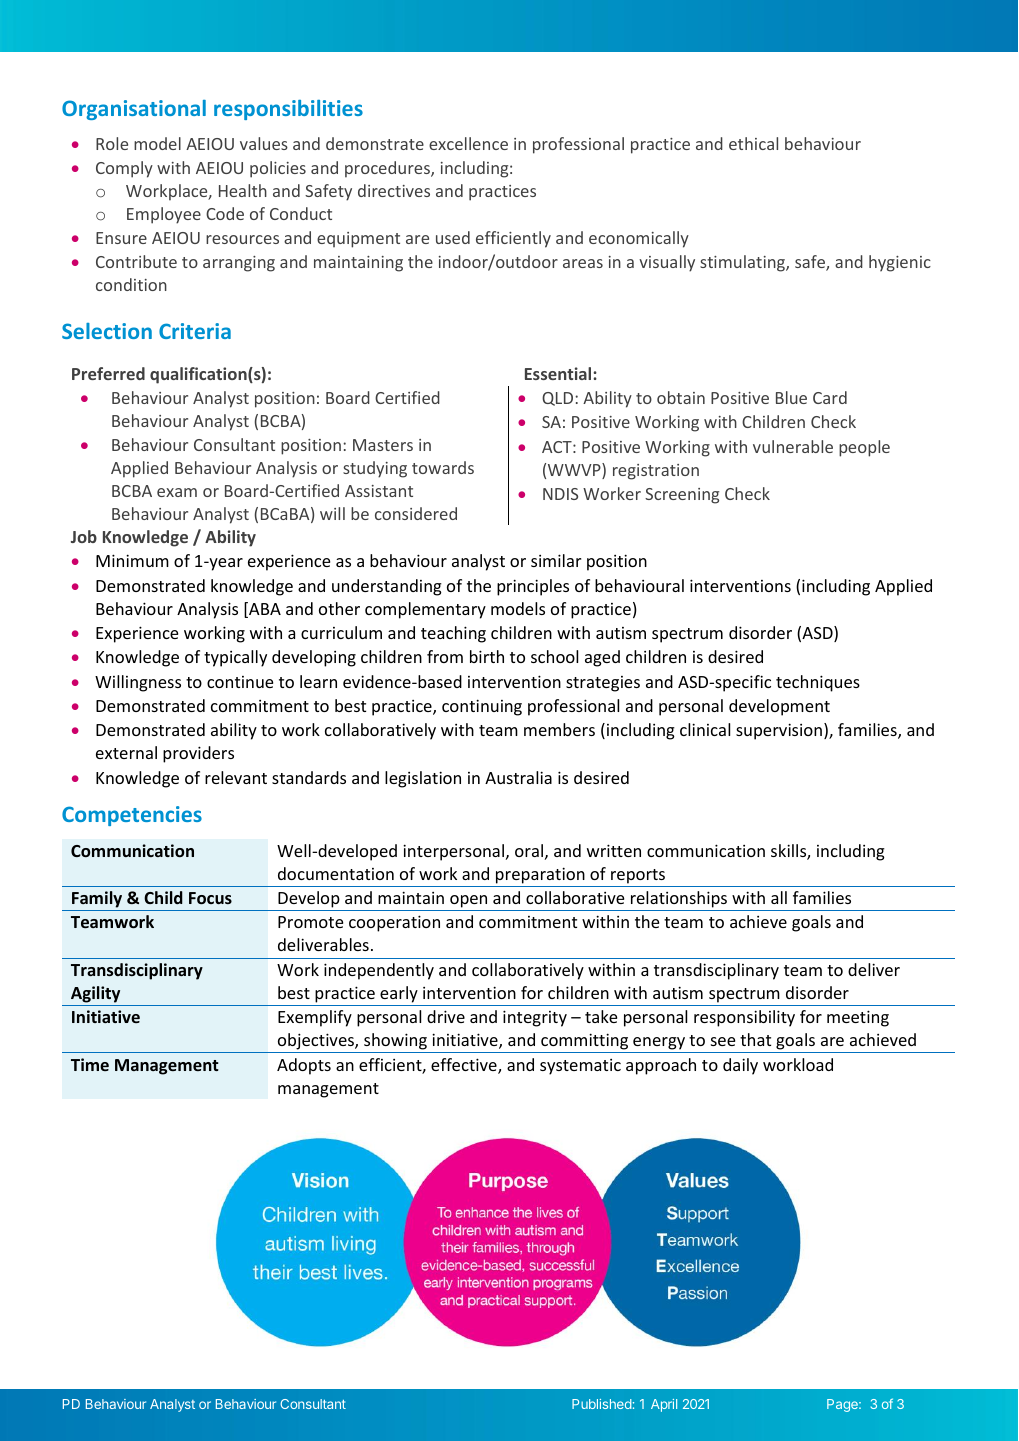 The width and height of the screenshot is (1019, 1441). Describe the element at coordinates (90, 1064) in the screenshot. I see `Time` at that location.
